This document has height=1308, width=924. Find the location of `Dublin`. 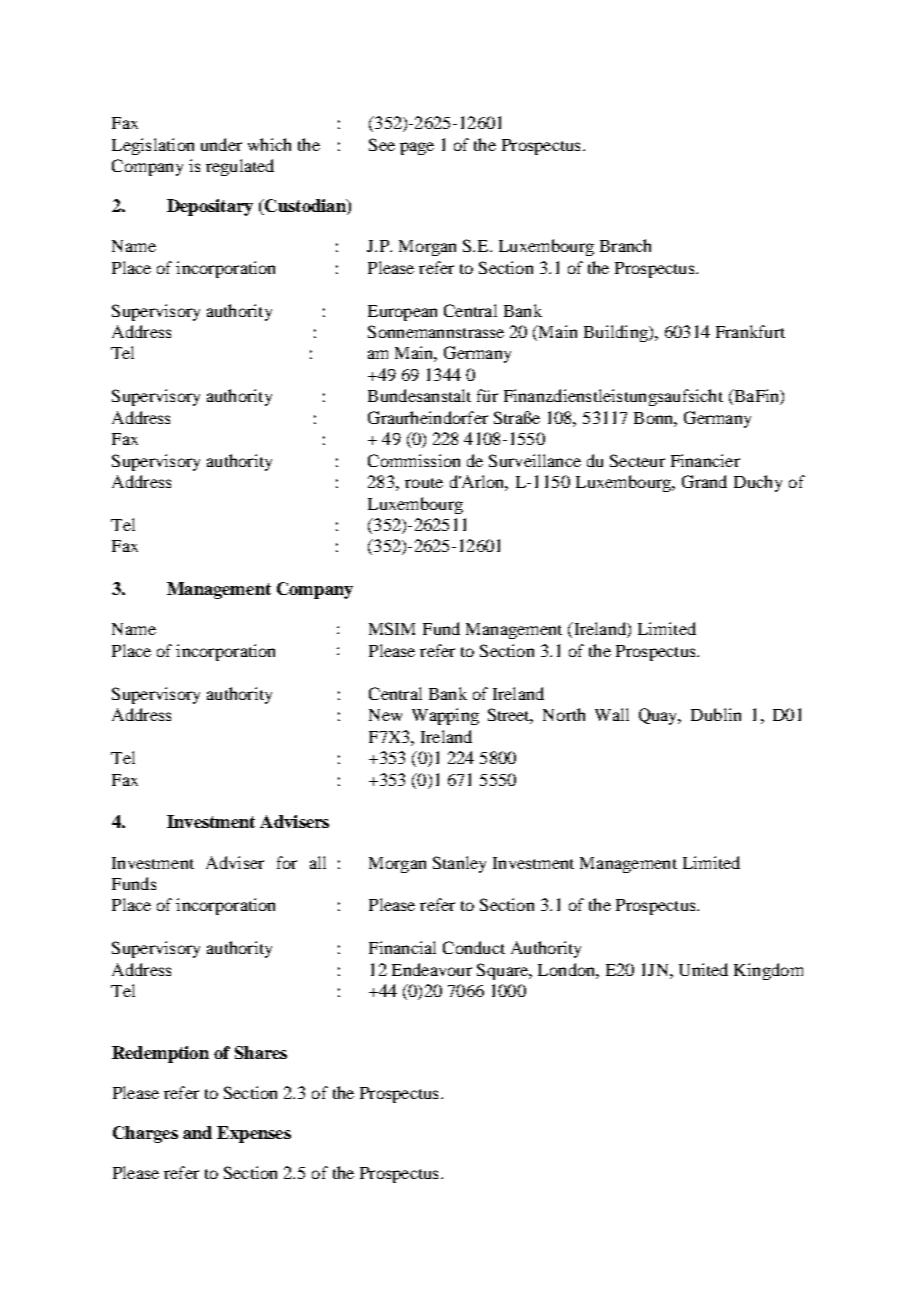

Dublin is located at coordinates (716, 714).
